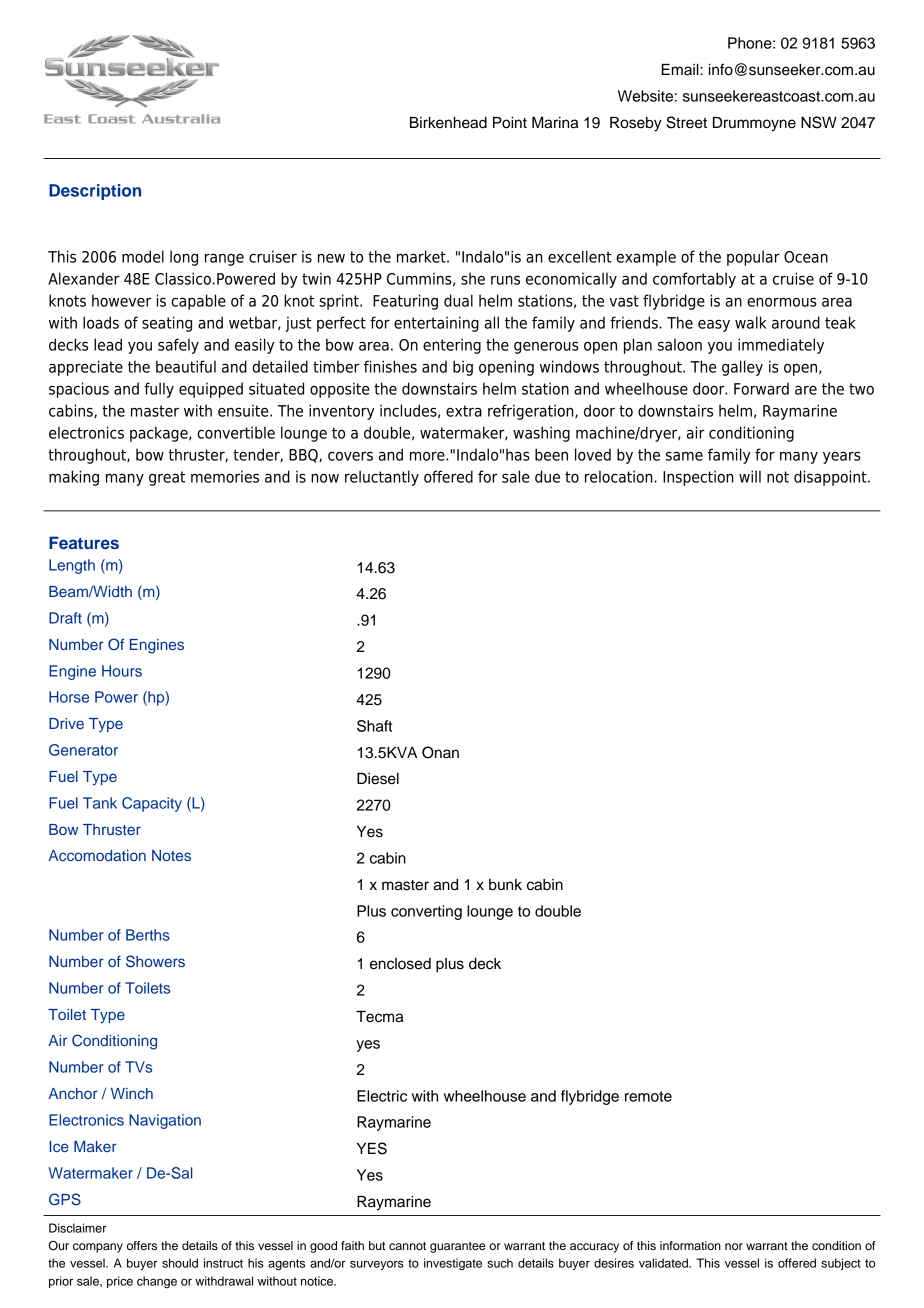  Describe the element at coordinates (555, 123) in the page. I see `Marina` at that location.
